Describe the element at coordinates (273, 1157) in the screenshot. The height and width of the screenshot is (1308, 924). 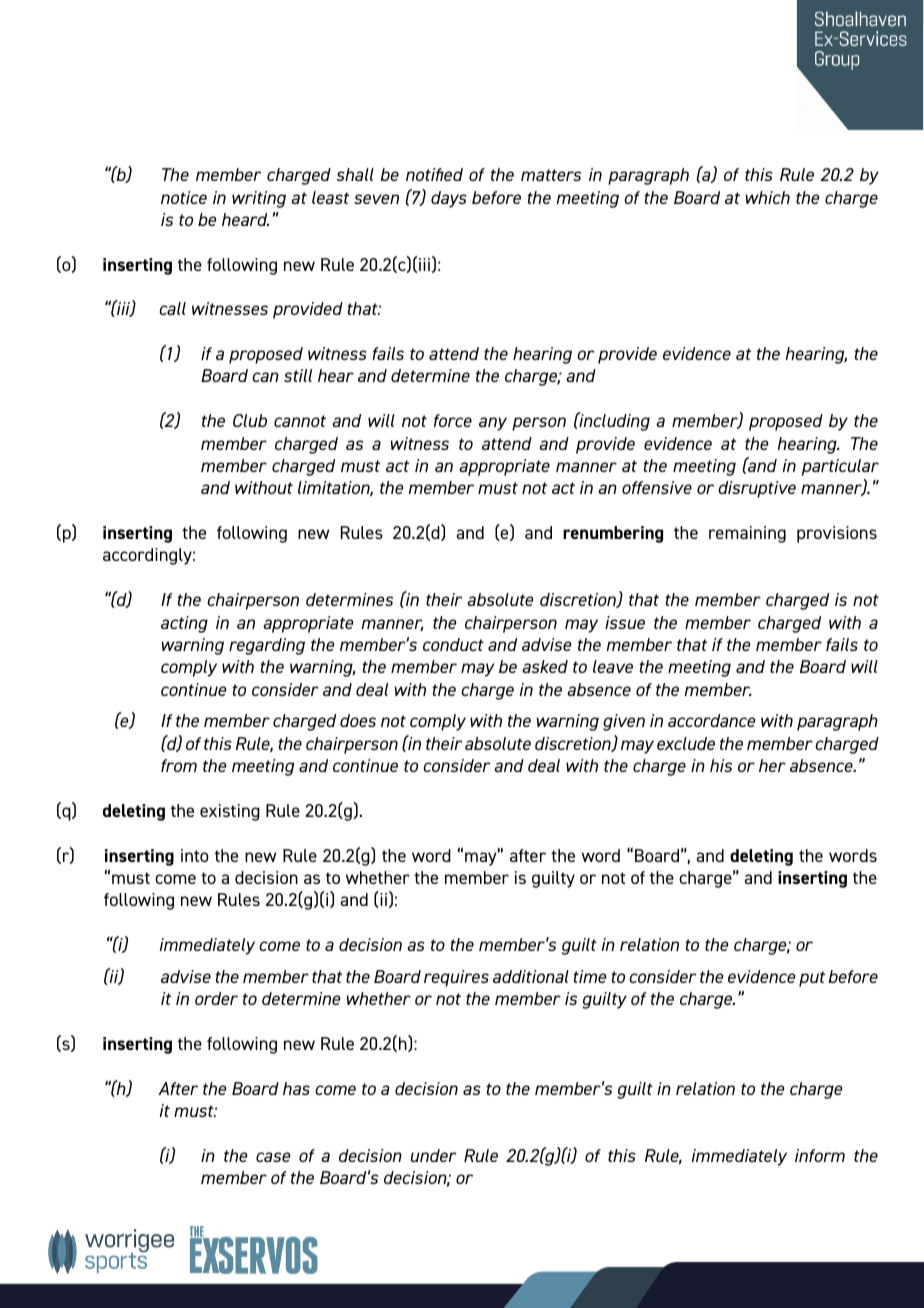
I see `case` at that location.
